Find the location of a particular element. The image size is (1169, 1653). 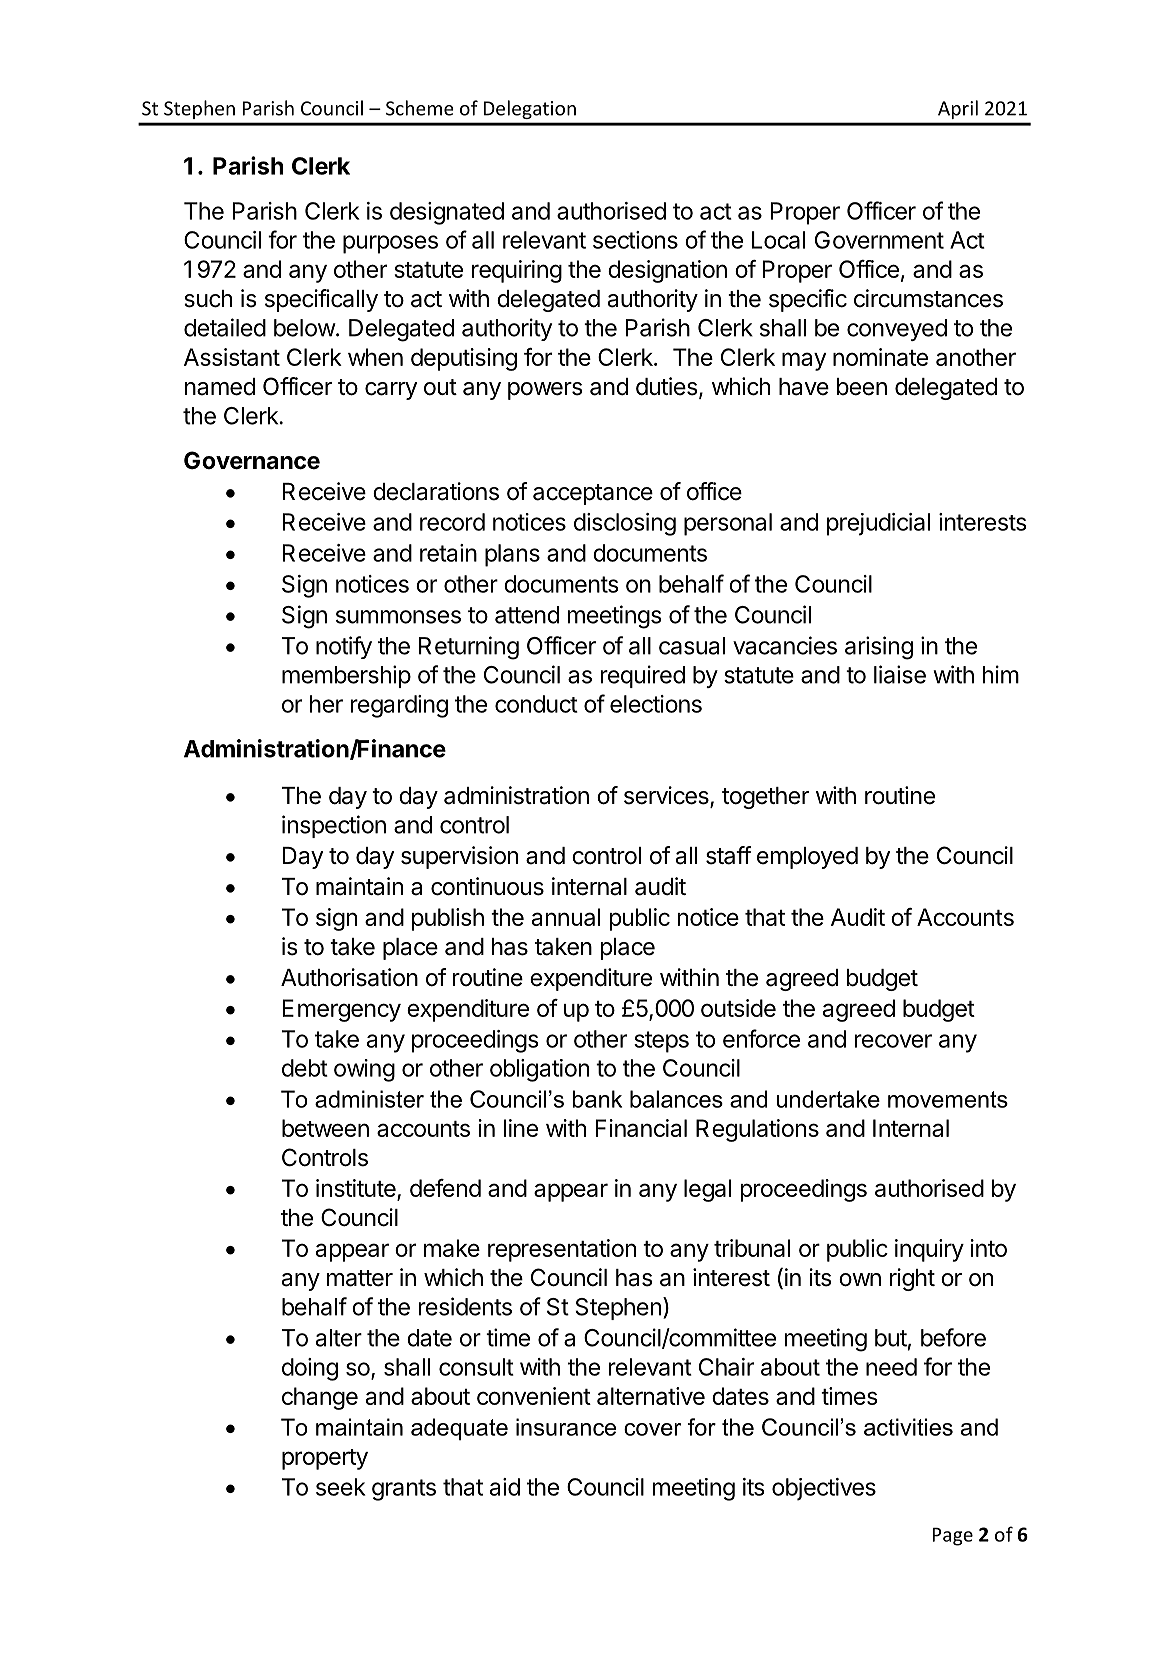

representation is located at coordinates (562, 1250).
